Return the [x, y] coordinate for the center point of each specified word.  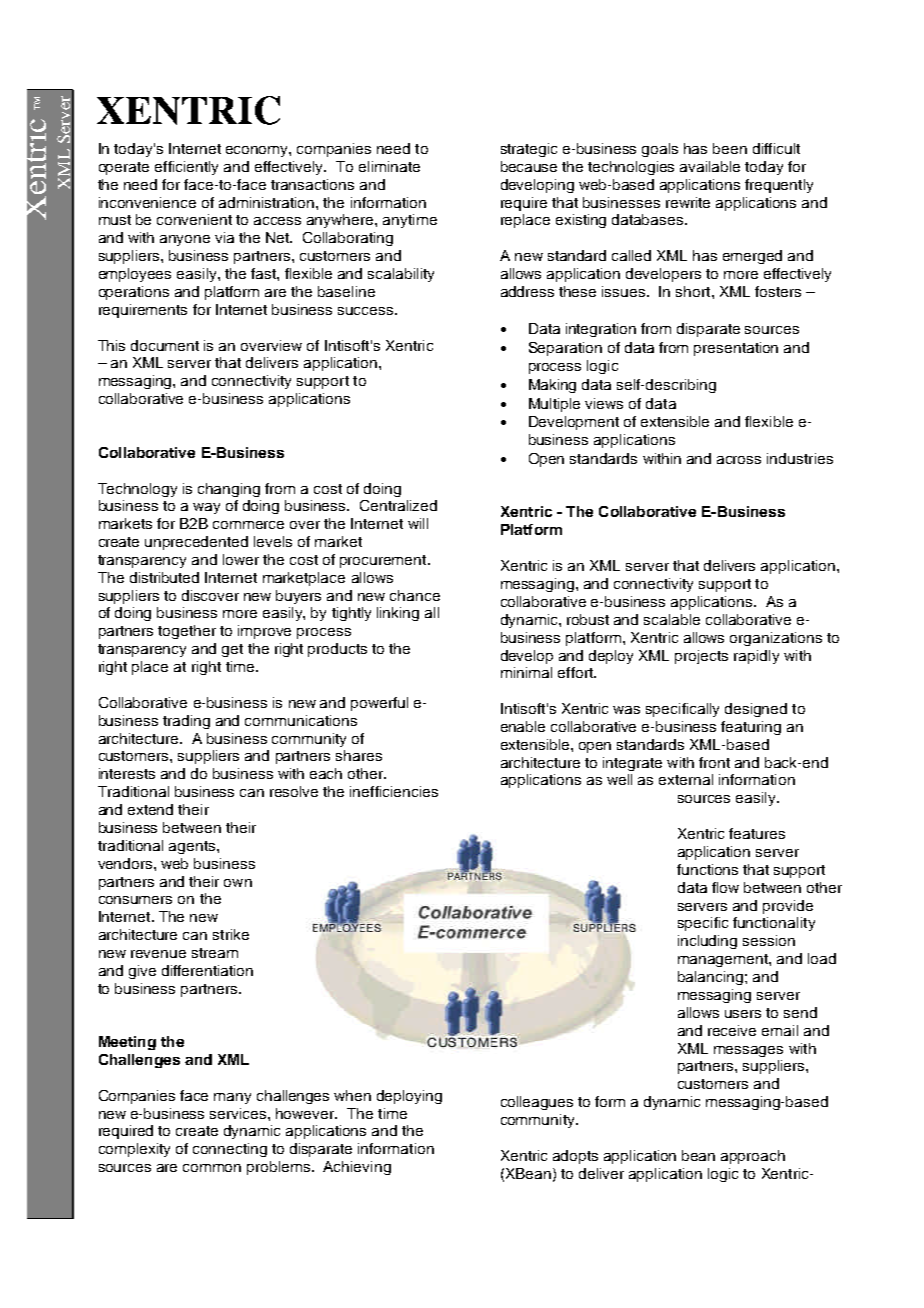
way [206, 508]
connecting [230, 1150]
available [710, 166]
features [757, 833]
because [529, 166]
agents [193, 847]
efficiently [186, 168]
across [739, 460]
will [418, 523]
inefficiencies [394, 791]
